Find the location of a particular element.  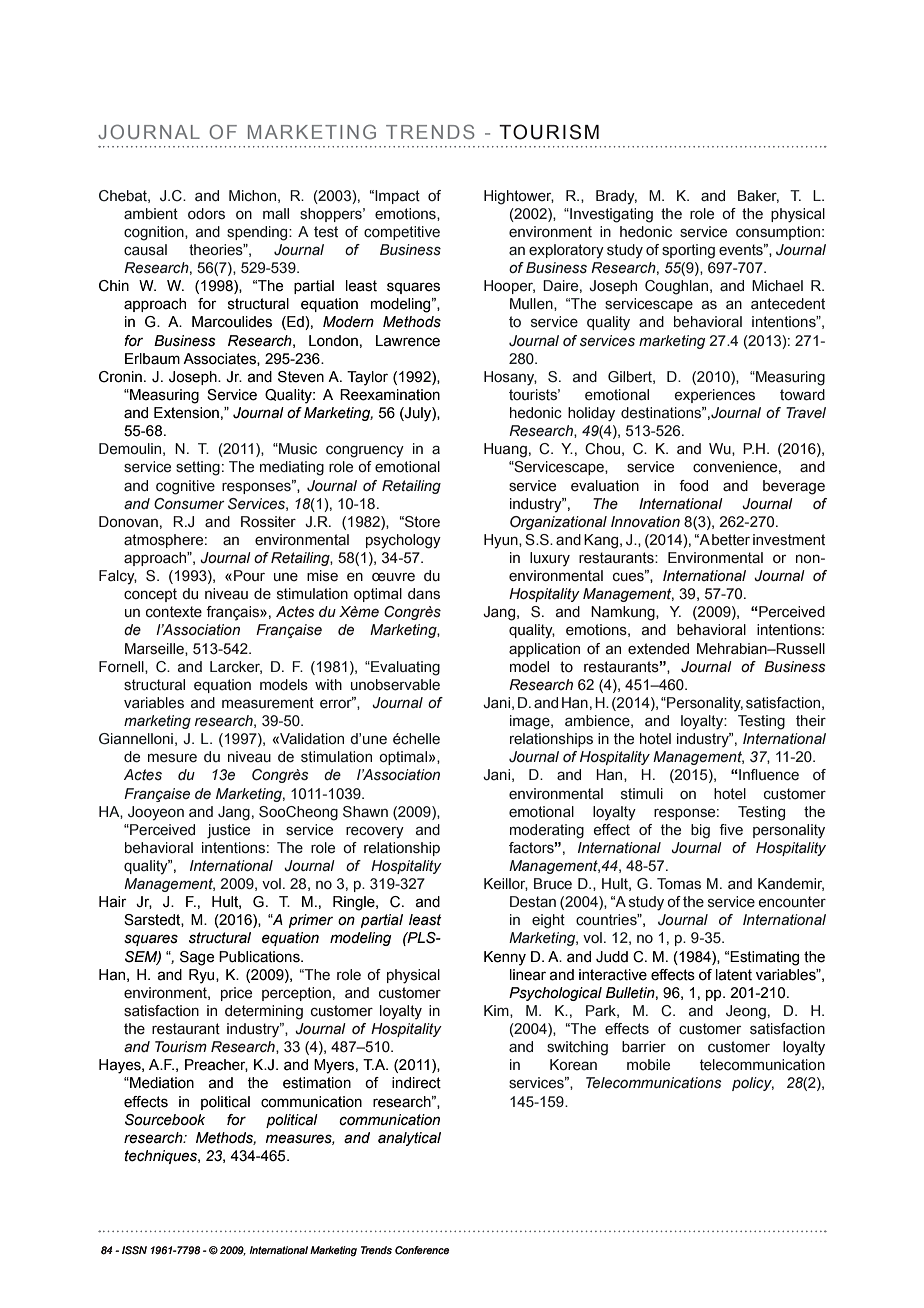

ISSN is located at coordinates (134, 1250).
